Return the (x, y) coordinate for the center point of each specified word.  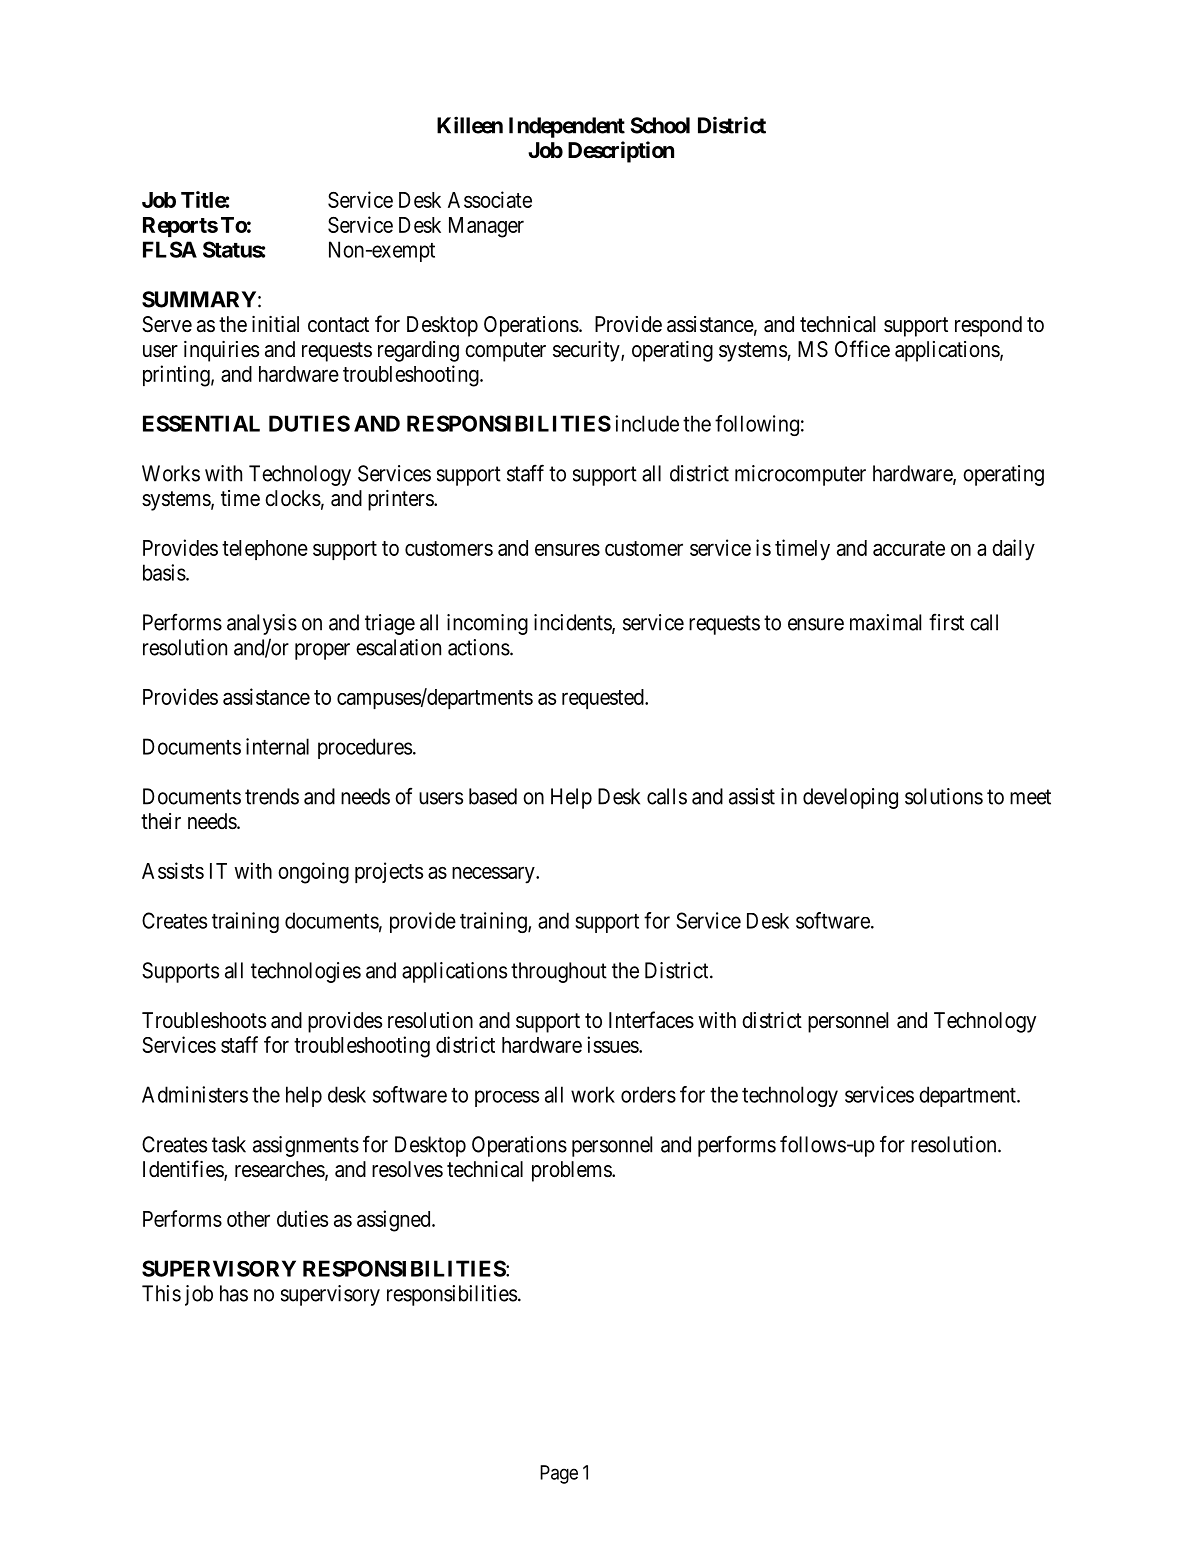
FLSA (170, 249)
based (493, 796)
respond (988, 326)
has (234, 1293)
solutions (944, 796)
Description (621, 152)
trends (272, 796)
